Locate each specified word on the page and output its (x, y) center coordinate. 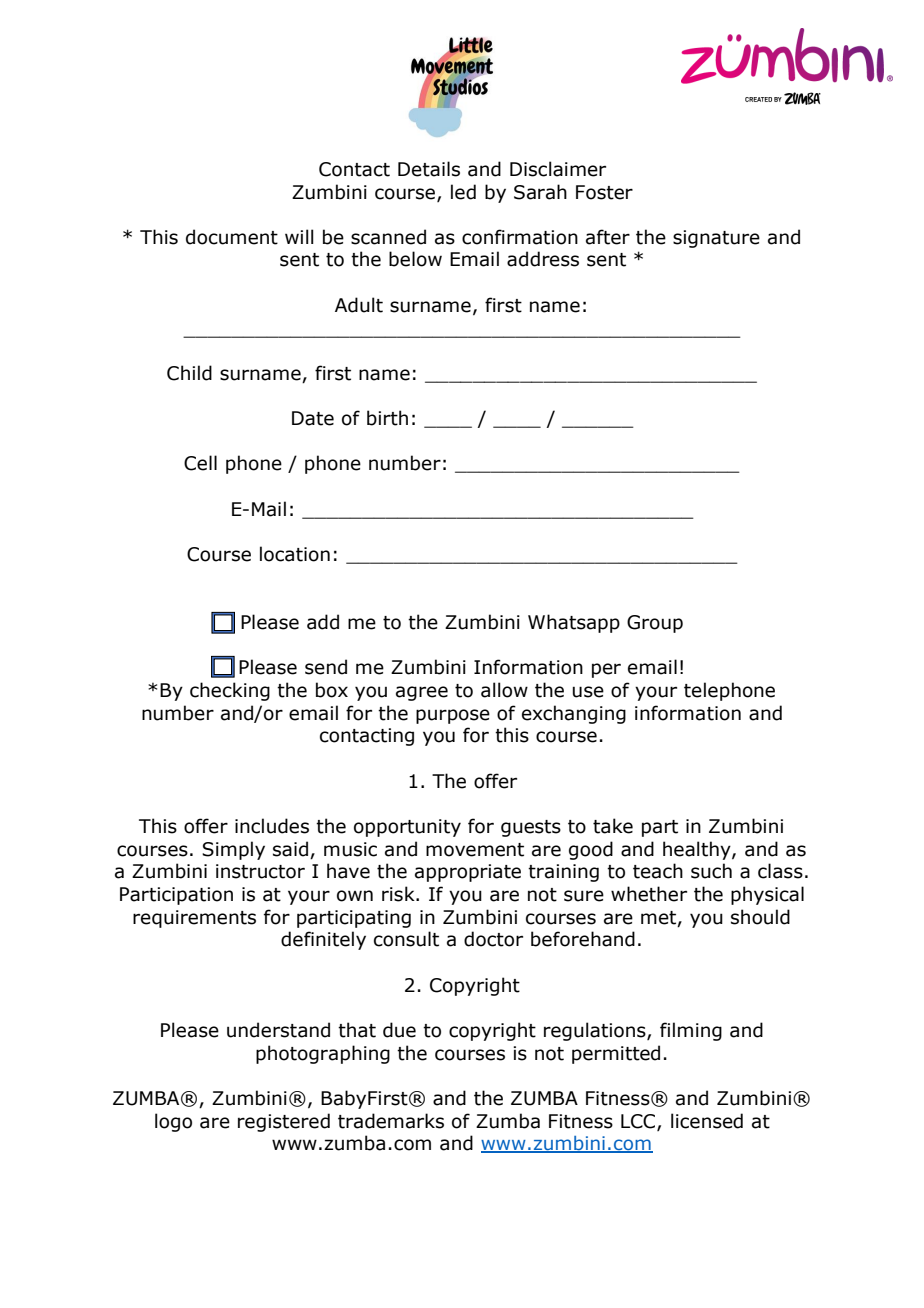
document (232, 237)
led (463, 192)
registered (284, 1122)
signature (716, 239)
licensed (707, 1121)
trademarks (391, 1121)
